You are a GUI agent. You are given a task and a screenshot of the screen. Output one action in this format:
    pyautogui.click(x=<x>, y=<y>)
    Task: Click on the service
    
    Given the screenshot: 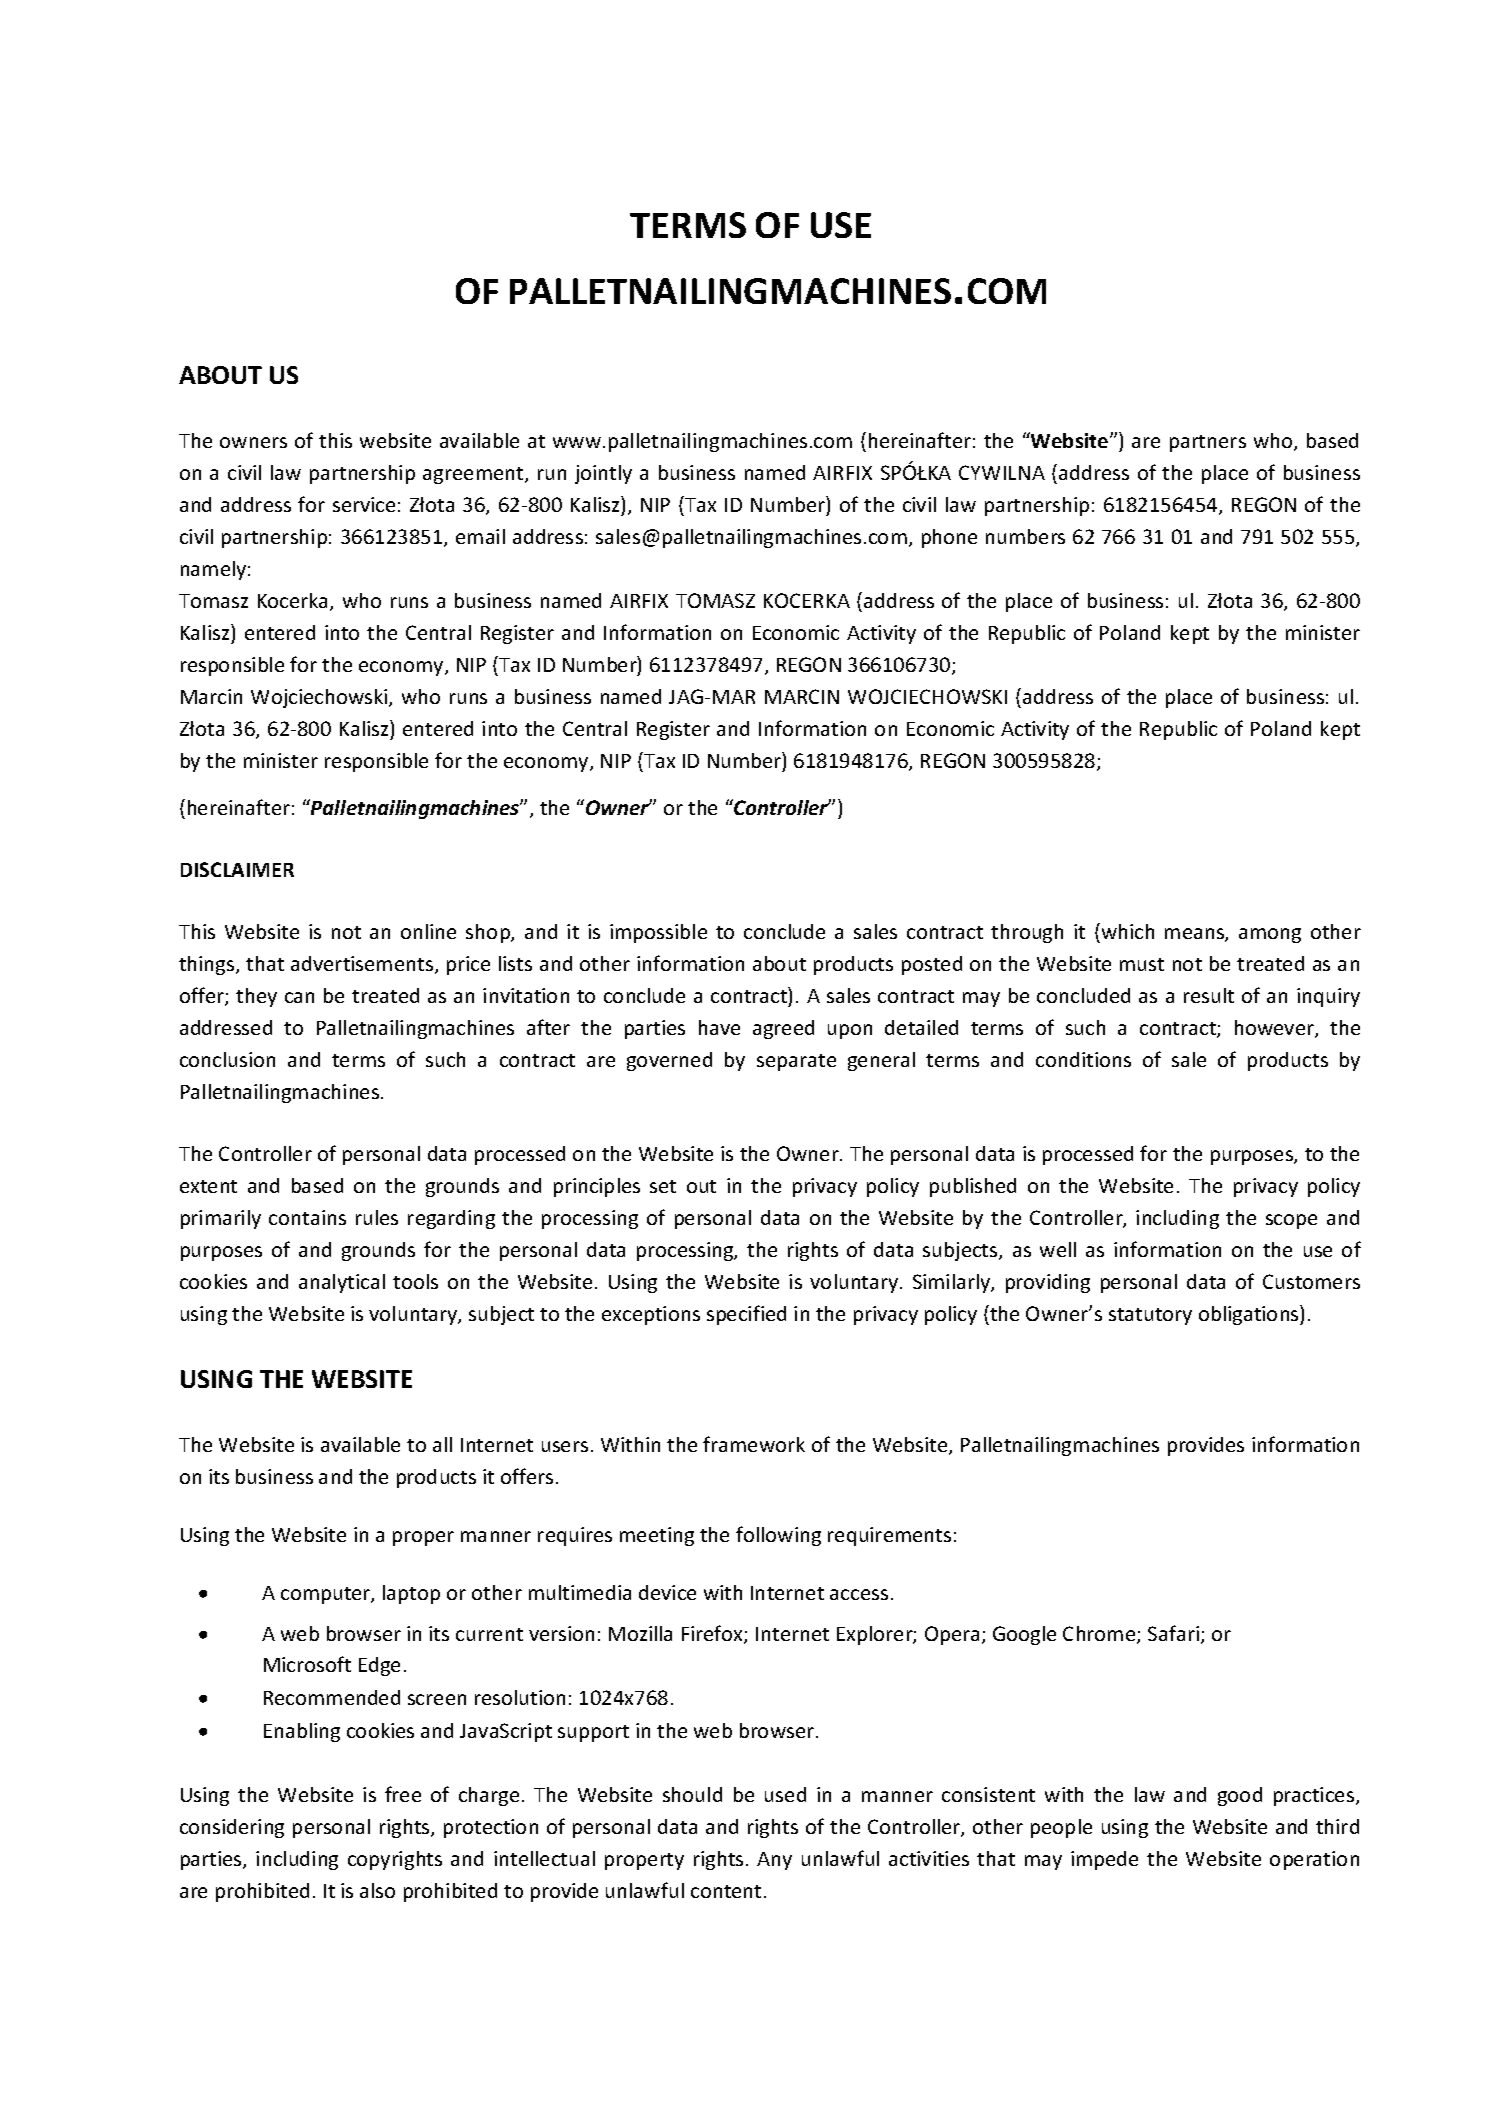 What is the action you would take?
    pyautogui.click(x=364, y=504)
